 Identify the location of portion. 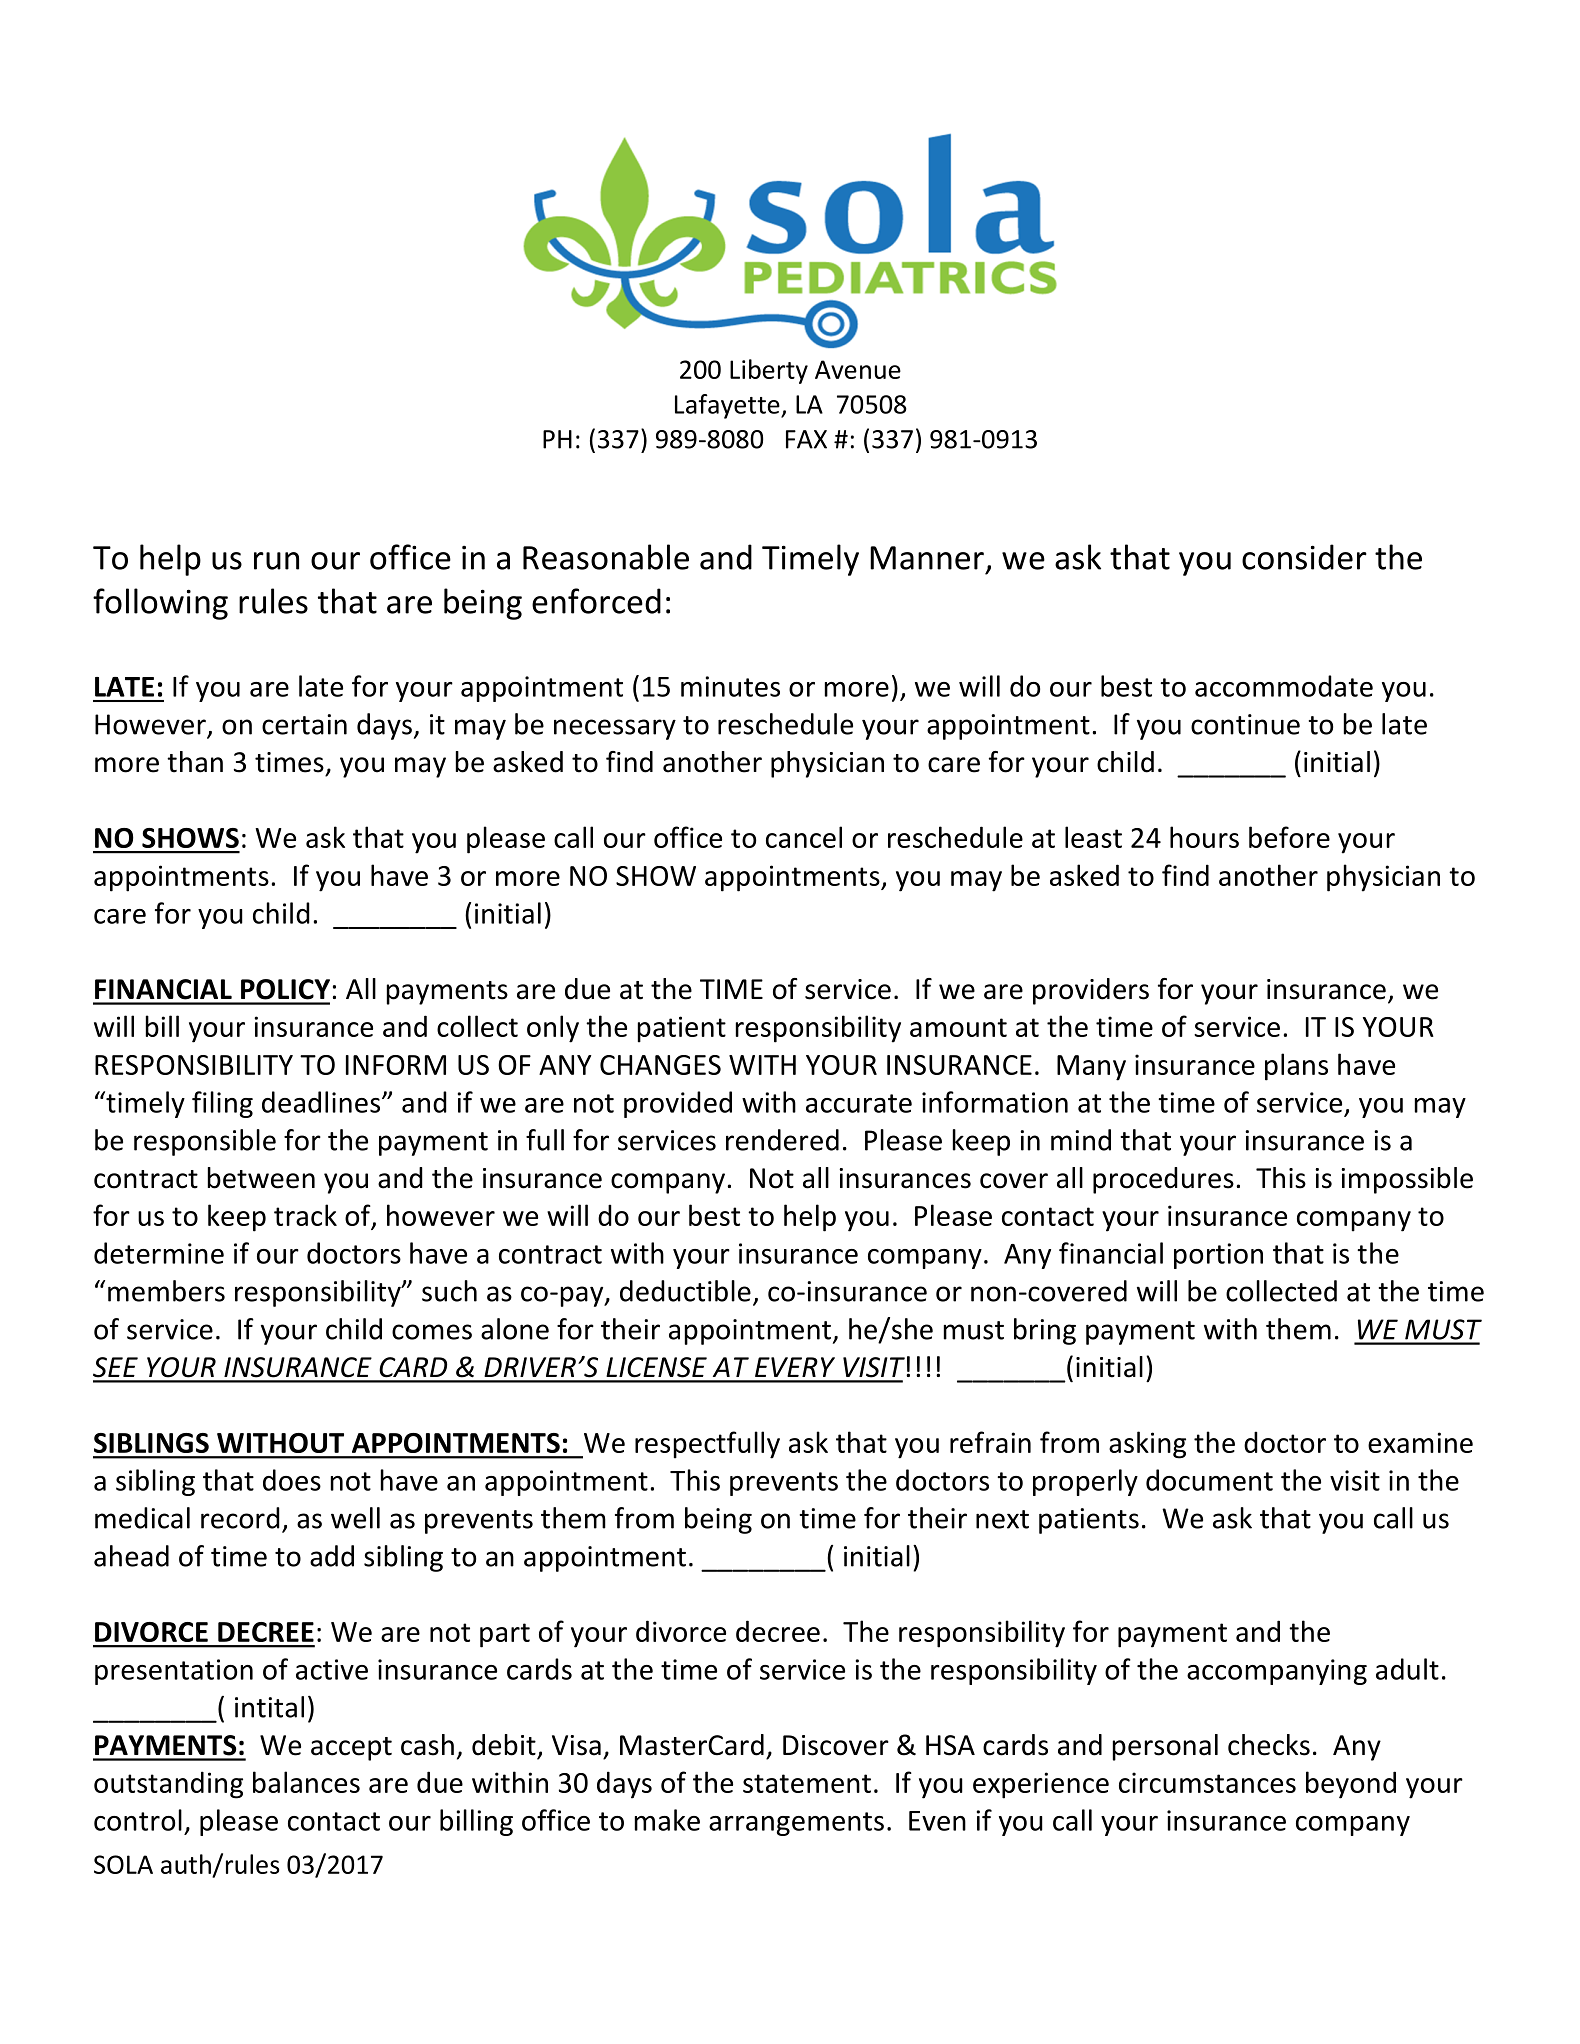
(1218, 1256).
